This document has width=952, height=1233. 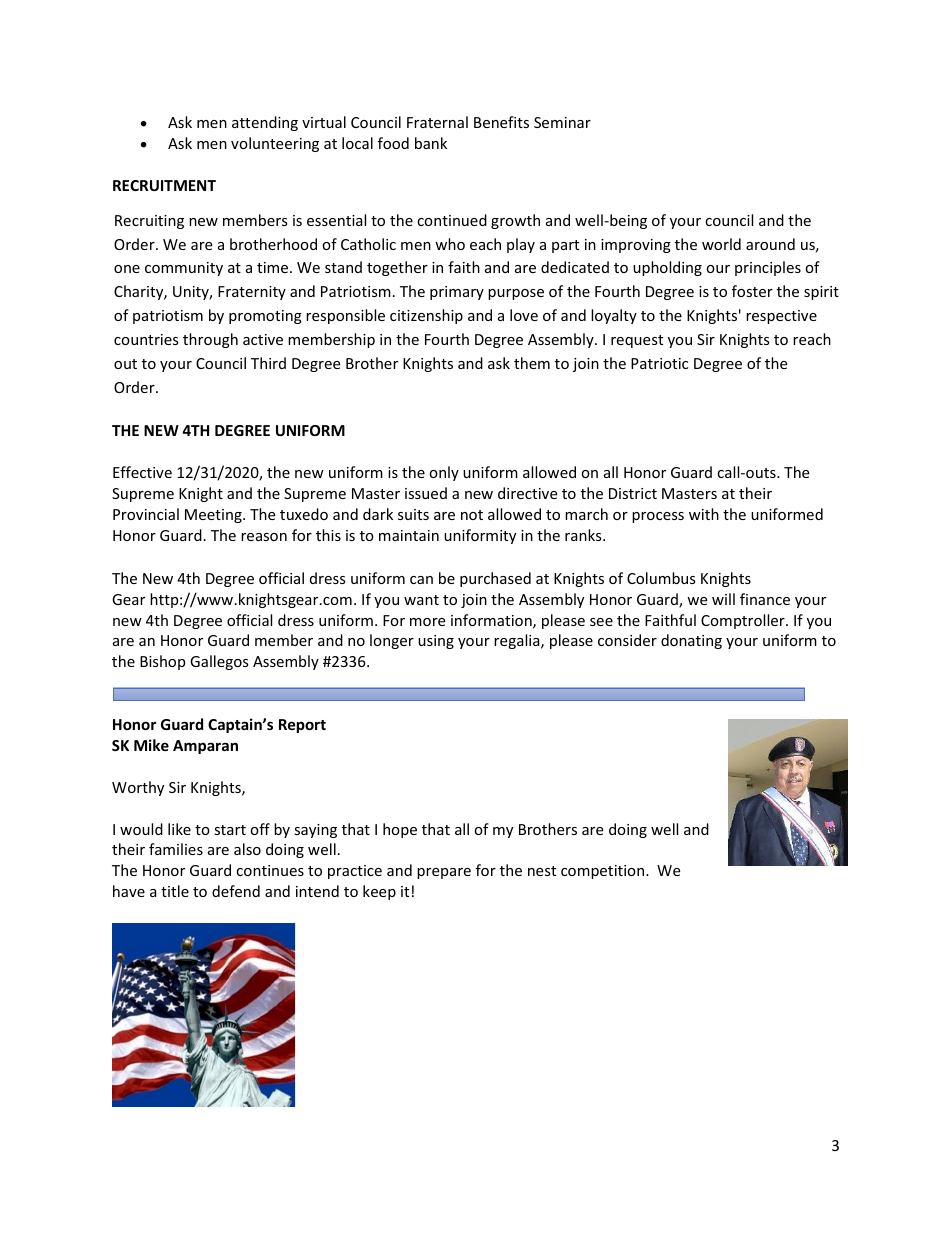 What do you see at coordinates (275, 144) in the document?
I see `volunteering` at bounding box center [275, 144].
